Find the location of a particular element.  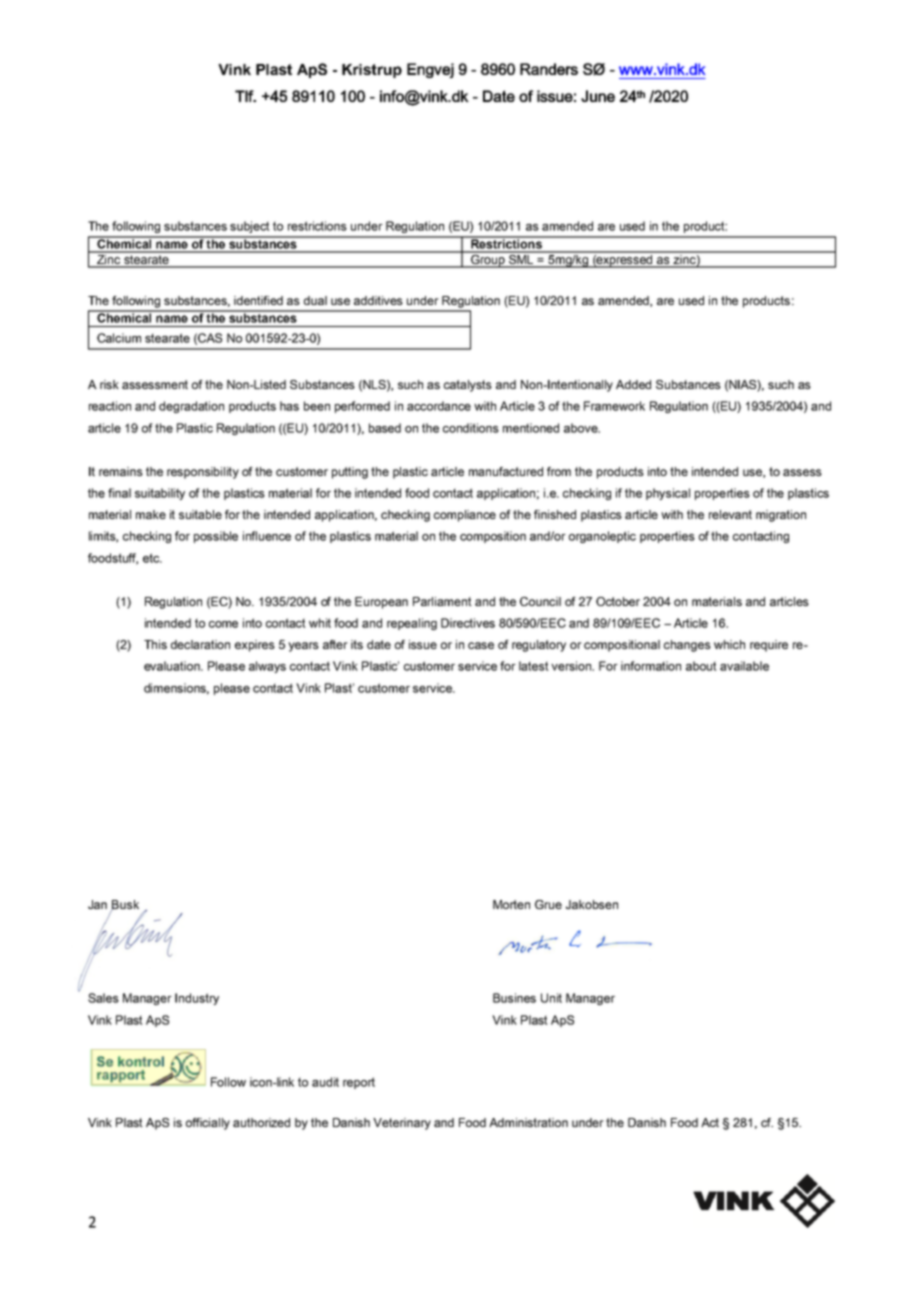

Added is located at coordinates (633, 384).
